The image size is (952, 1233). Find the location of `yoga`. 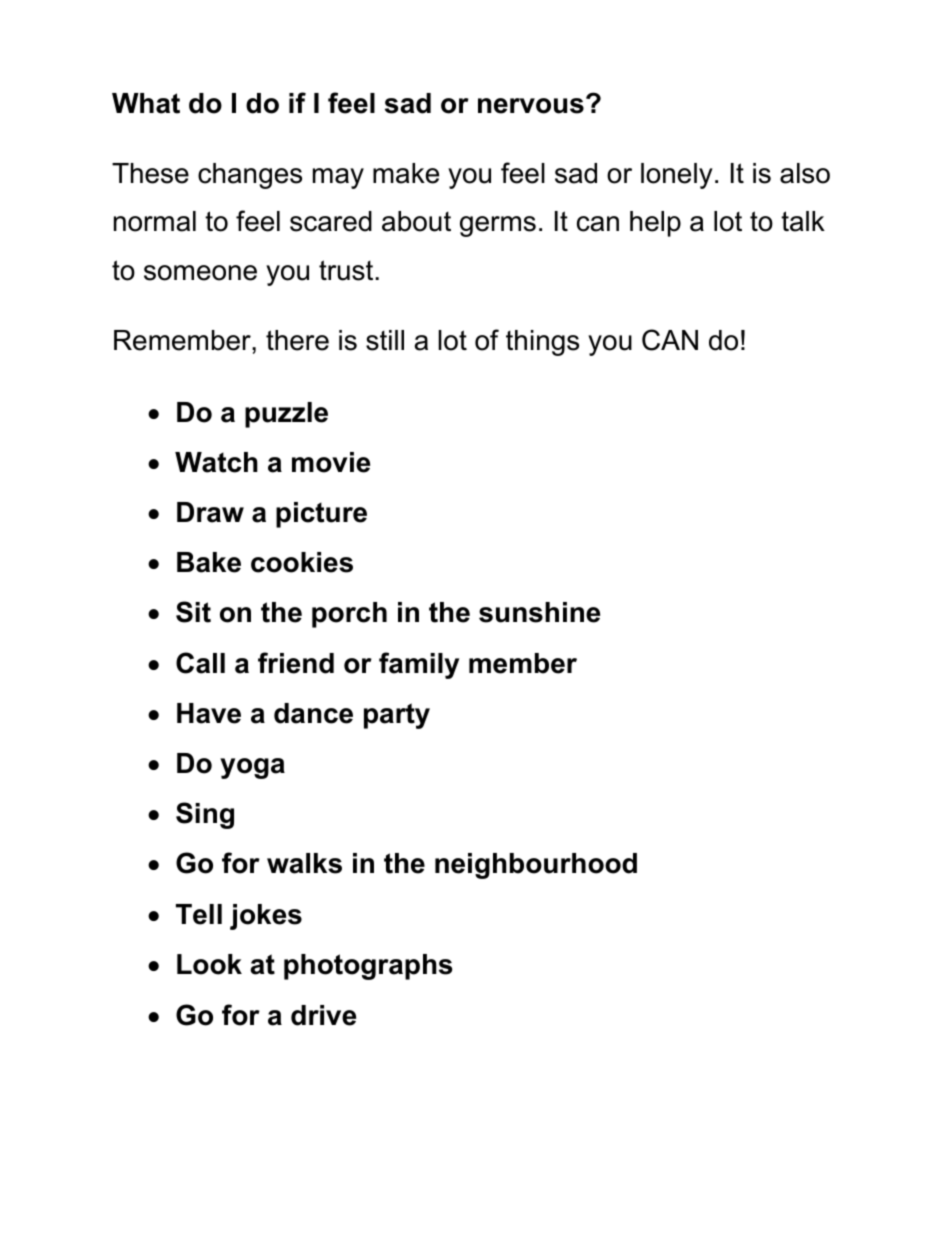

yoga is located at coordinates (252, 768).
